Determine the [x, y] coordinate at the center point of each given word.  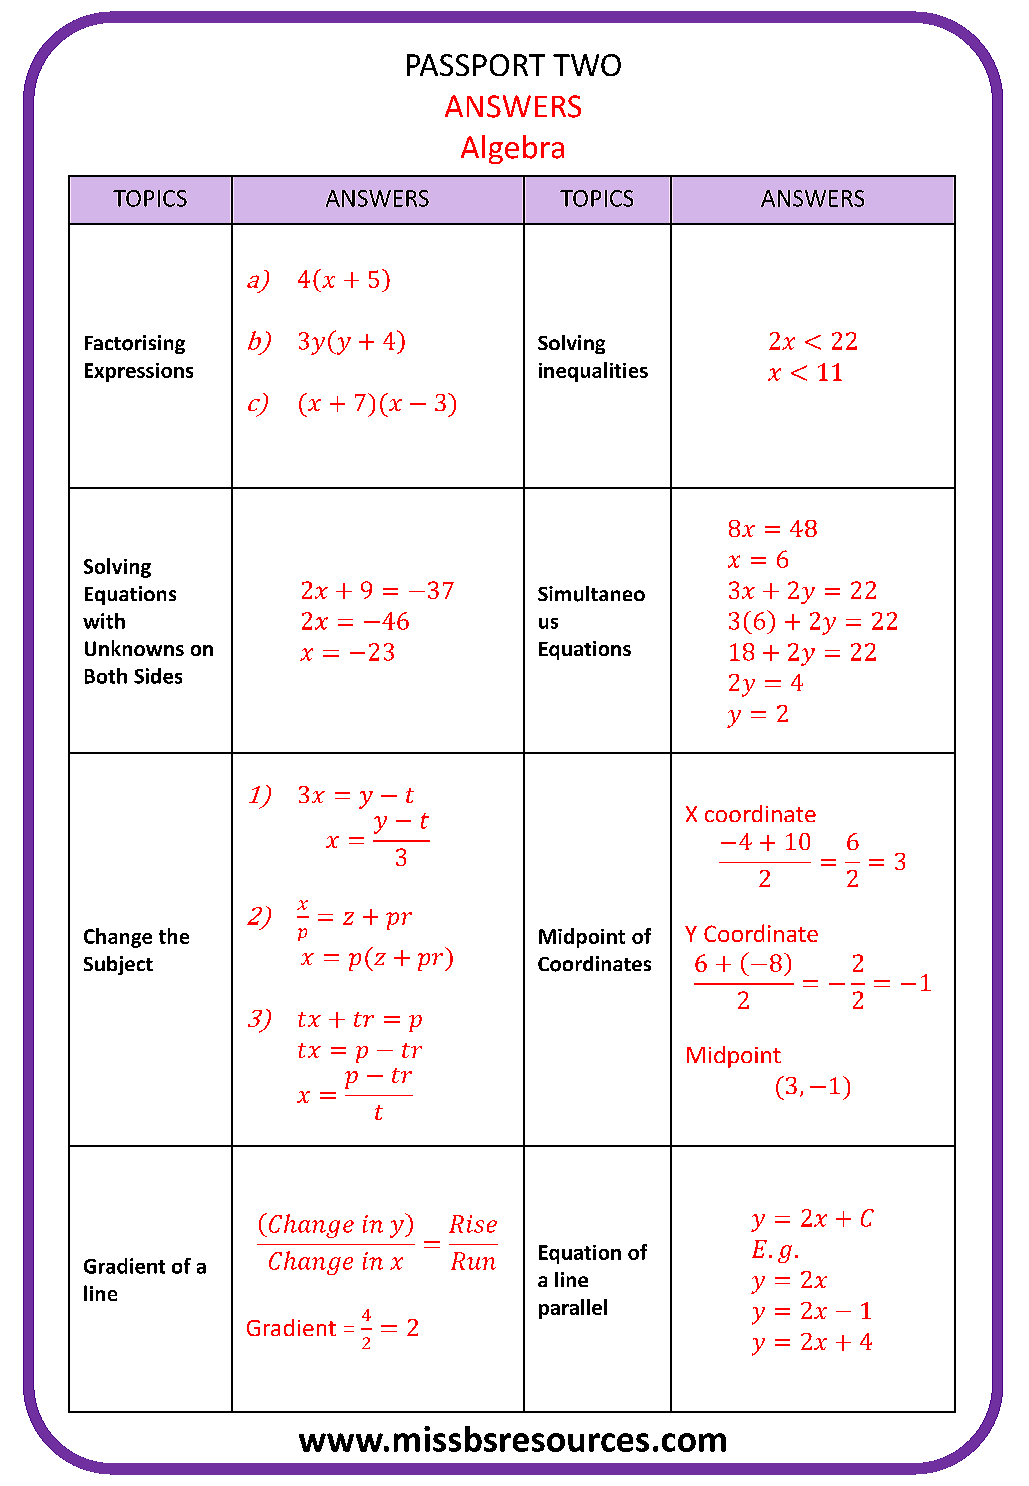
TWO [587, 65]
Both [106, 676]
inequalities [593, 372]
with [104, 621]
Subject [118, 965]
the [174, 936]
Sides [158, 676]
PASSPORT [476, 65]
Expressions [139, 372]
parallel [573, 1309]
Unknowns [134, 648]
